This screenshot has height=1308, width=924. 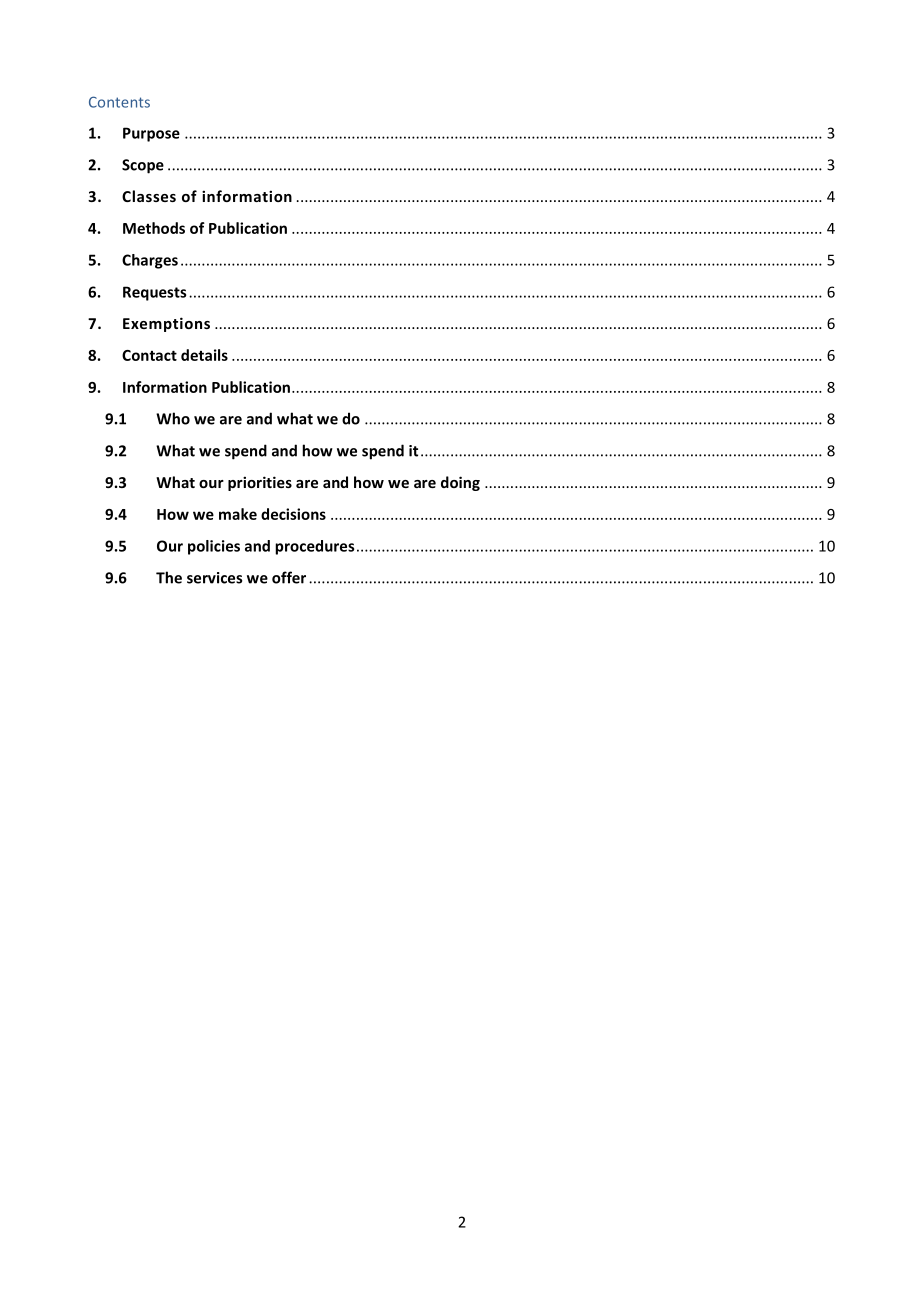 I want to click on doing, so click(x=460, y=483).
